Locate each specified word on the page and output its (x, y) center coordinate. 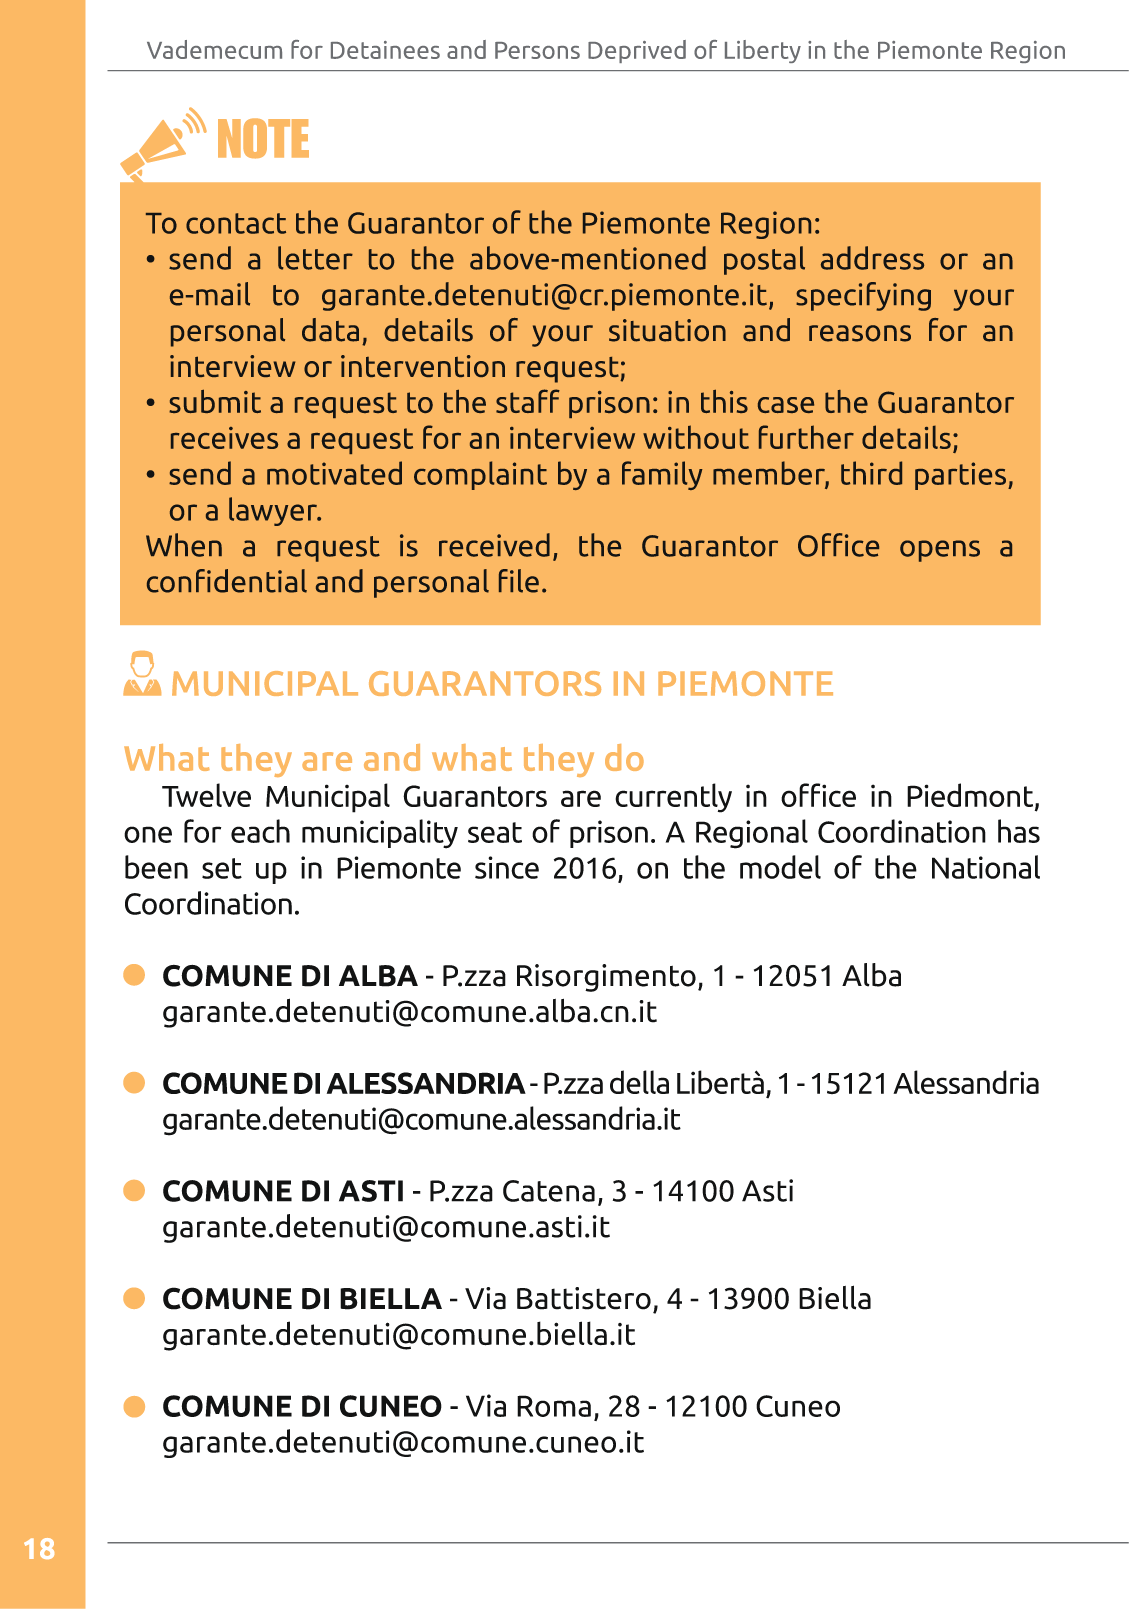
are (327, 761)
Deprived (637, 51)
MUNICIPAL (265, 683)
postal (764, 260)
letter (315, 258)
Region (1028, 52)
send (200, 258)
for (307, 49)
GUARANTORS (485, 683)
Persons (537, 50)
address (872, 258)
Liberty (763, 51)
